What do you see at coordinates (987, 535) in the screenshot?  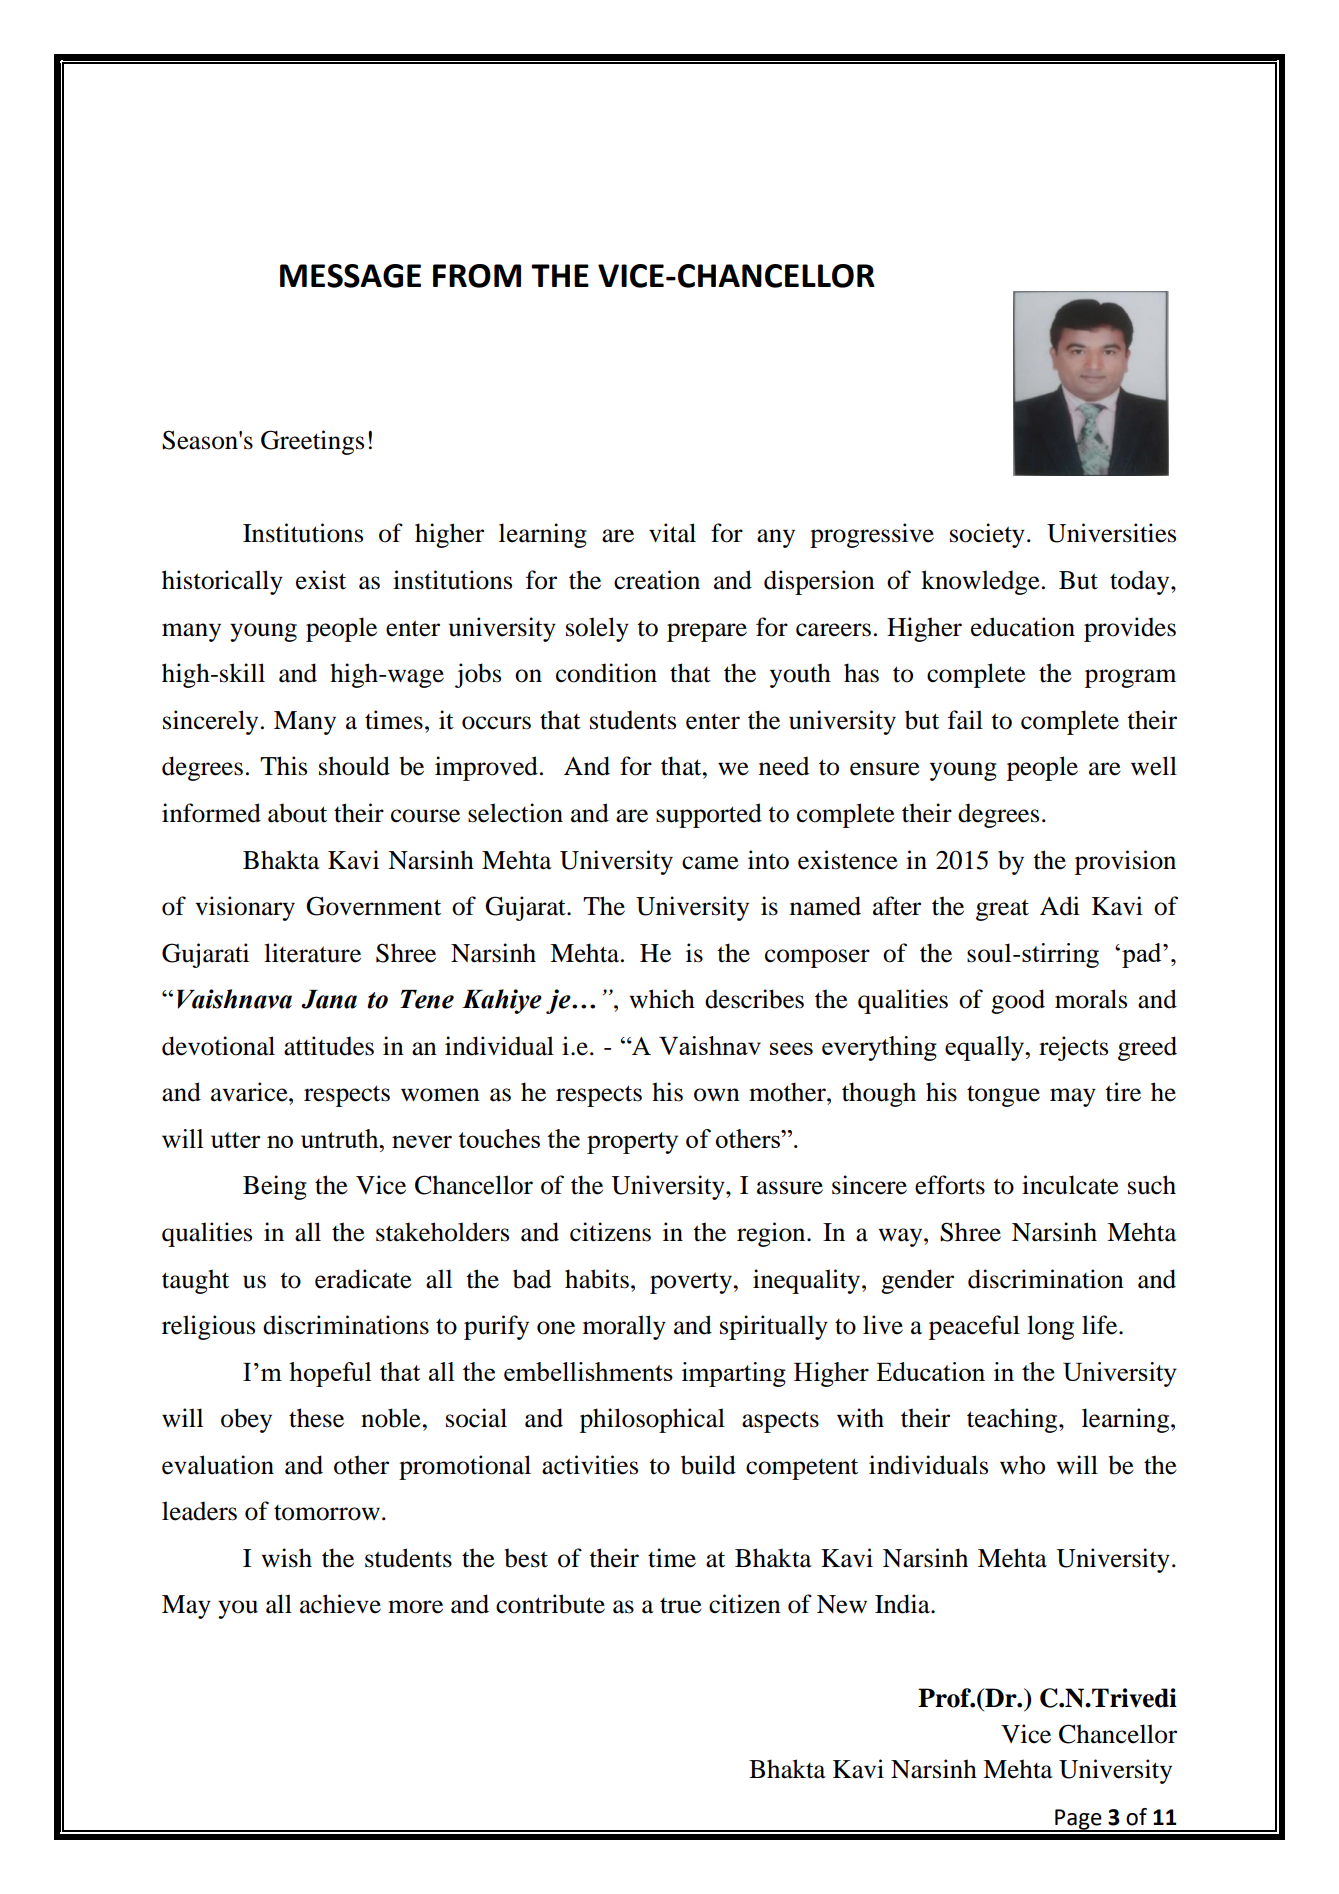 I see `society` at bounding box center [987, 535].
